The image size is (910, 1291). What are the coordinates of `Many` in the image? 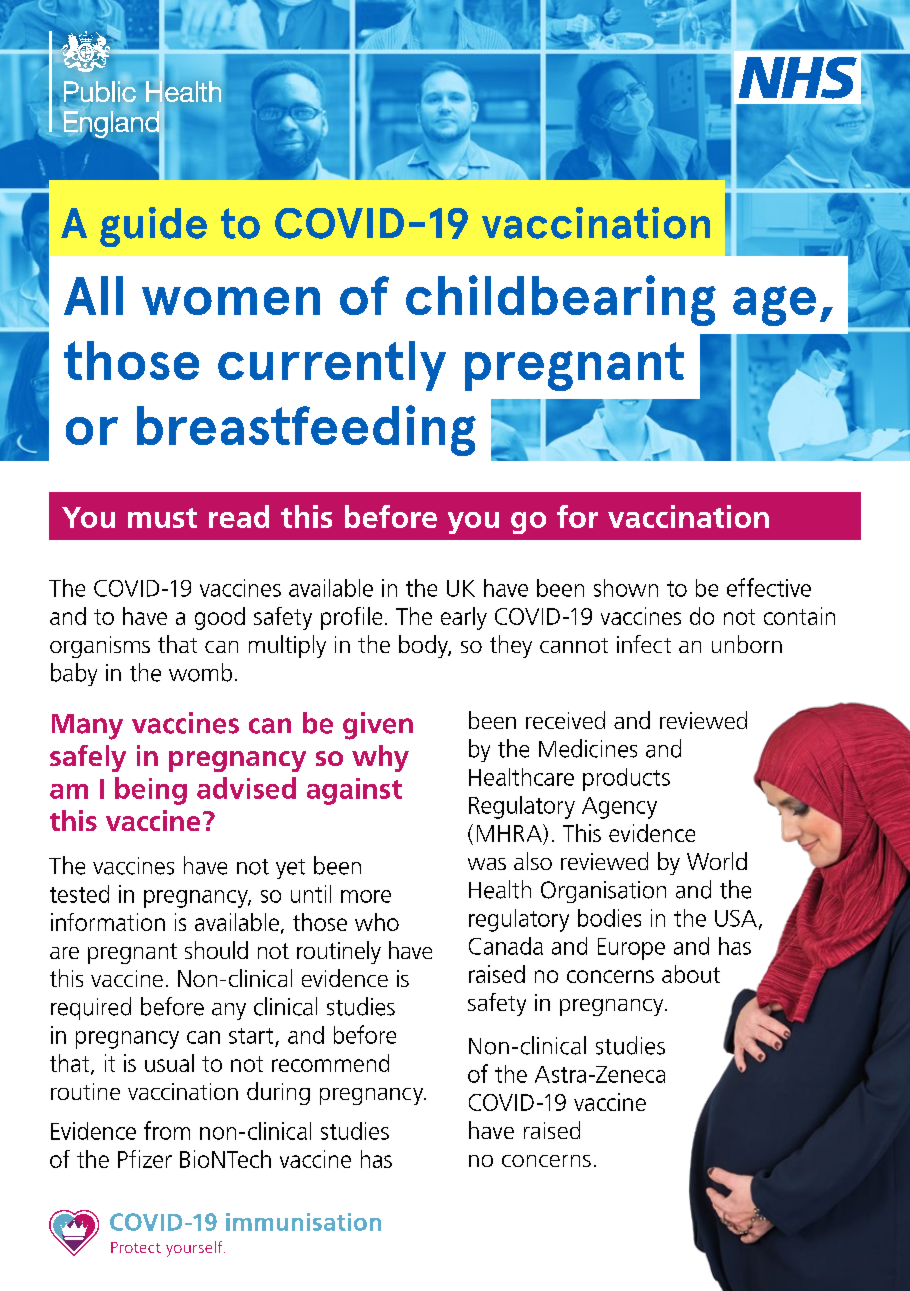 It's located at (87, 727).
